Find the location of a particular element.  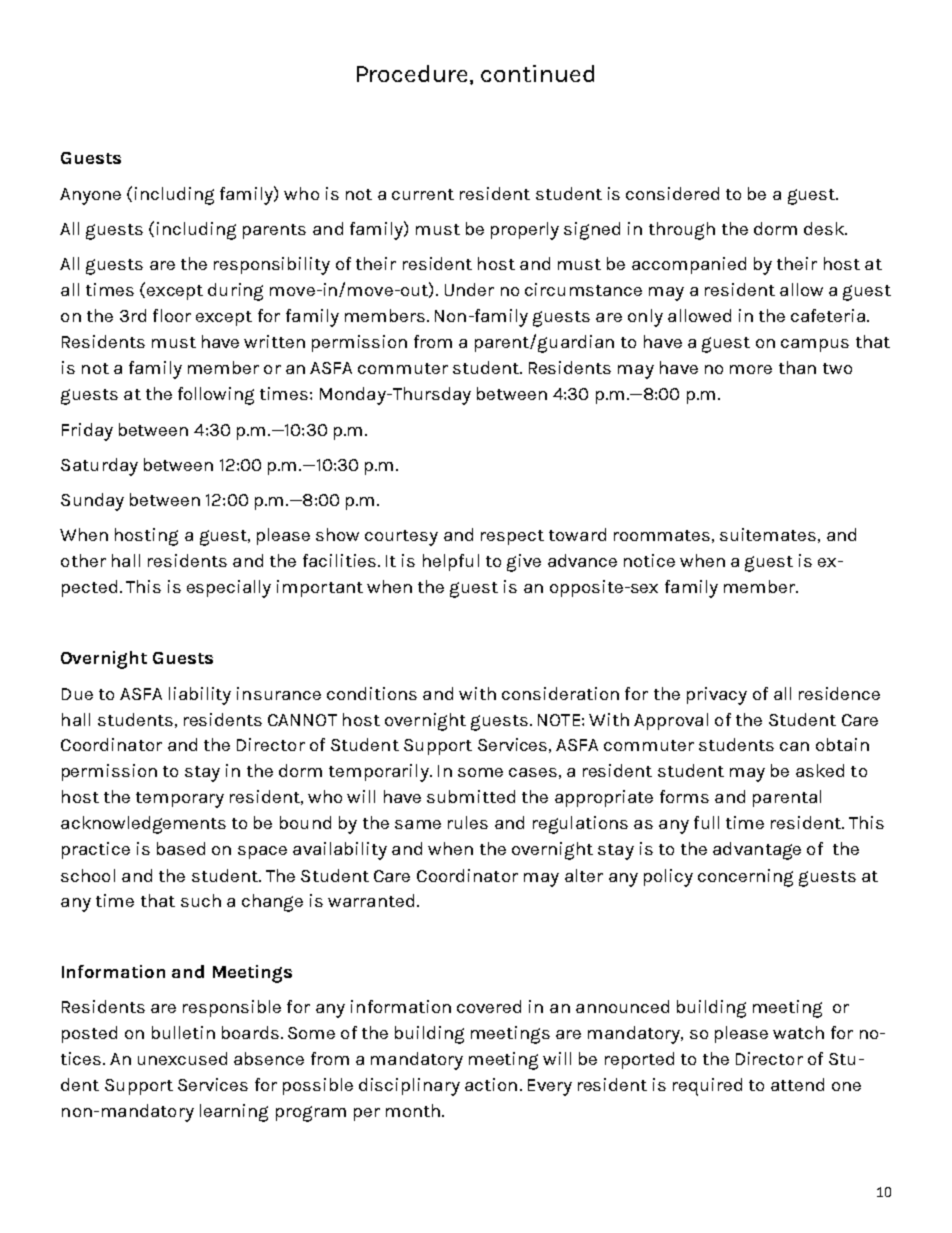

Procedure is located at coordinates (414, 74).
